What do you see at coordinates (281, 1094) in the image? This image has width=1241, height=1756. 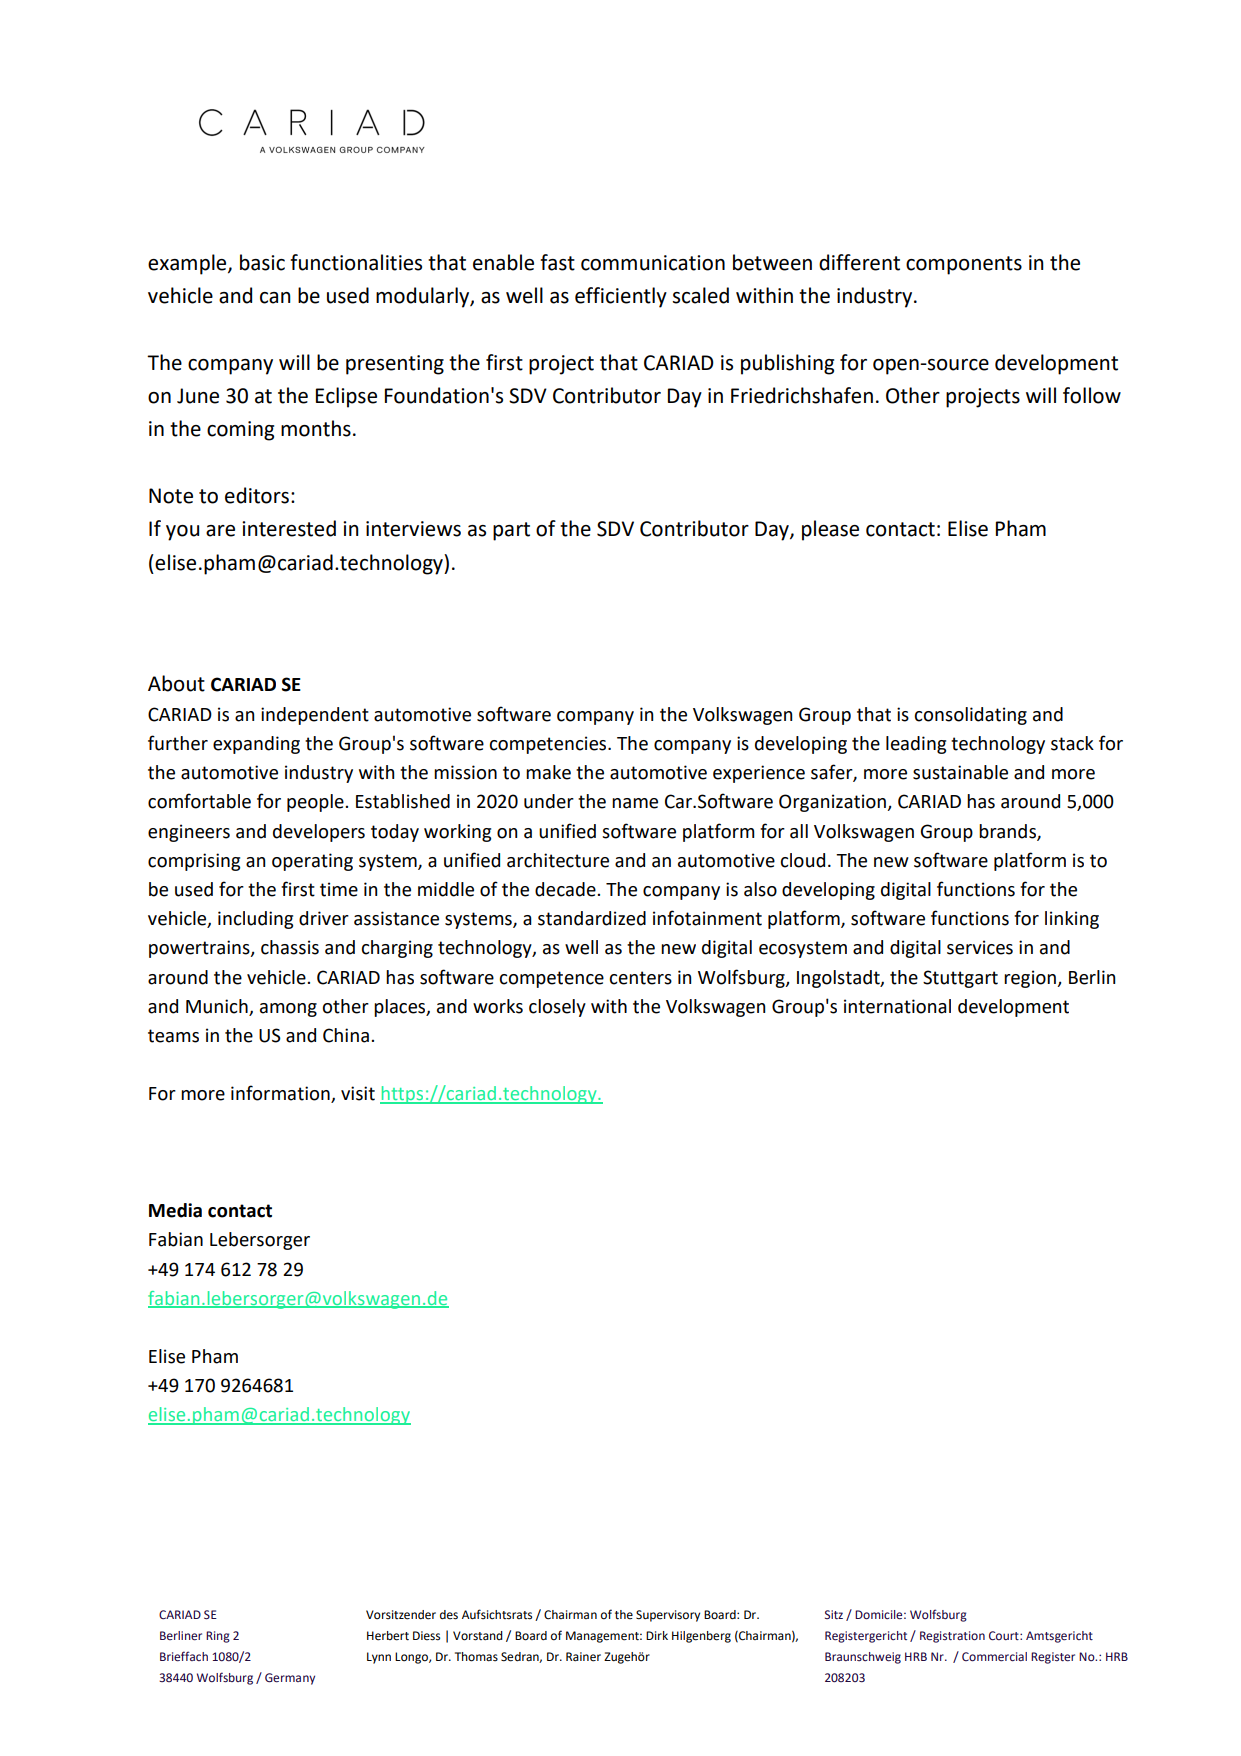 I see `information` at bounding box center [281, 1094].
